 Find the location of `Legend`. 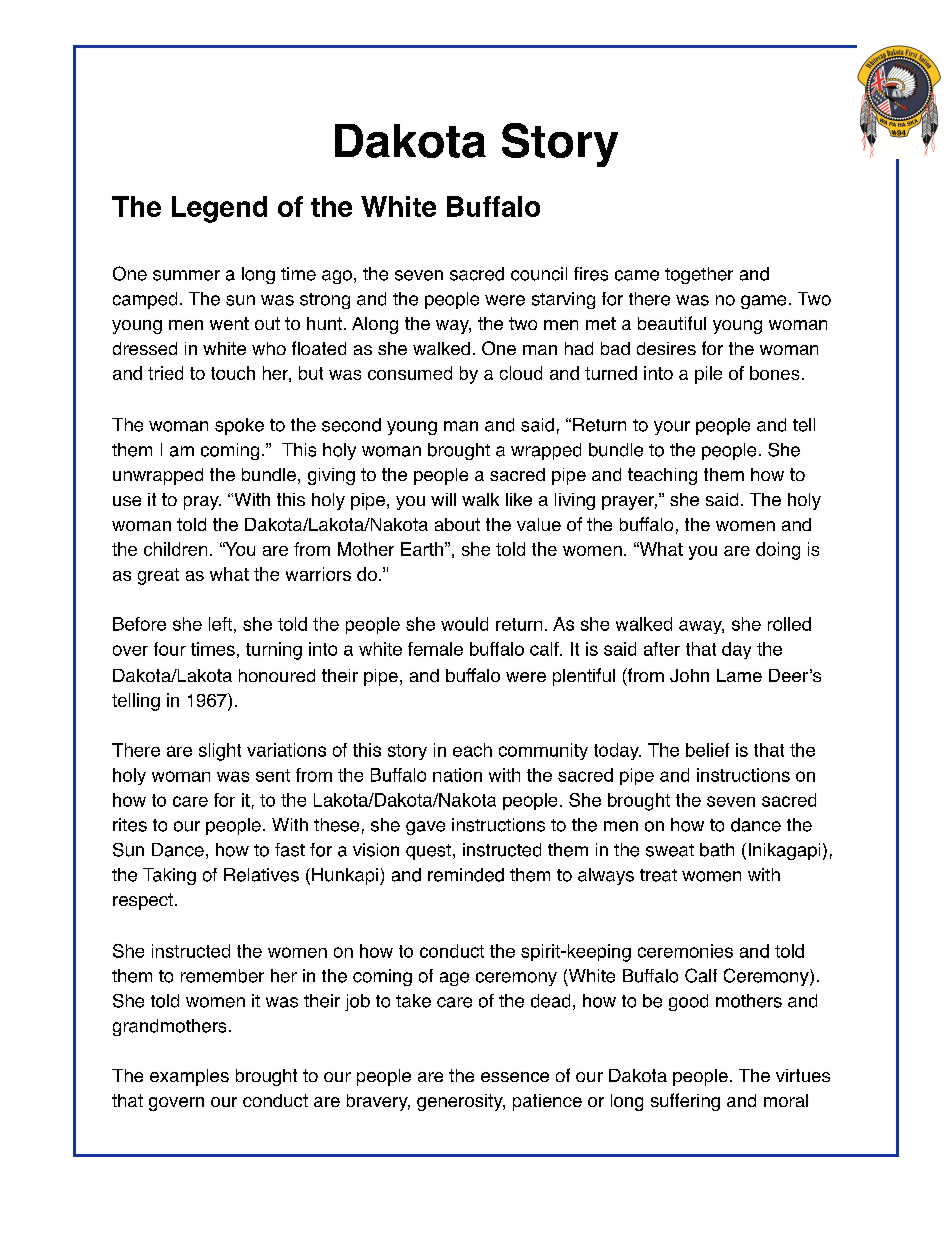

Legend is located at coordinates (219, 209).
